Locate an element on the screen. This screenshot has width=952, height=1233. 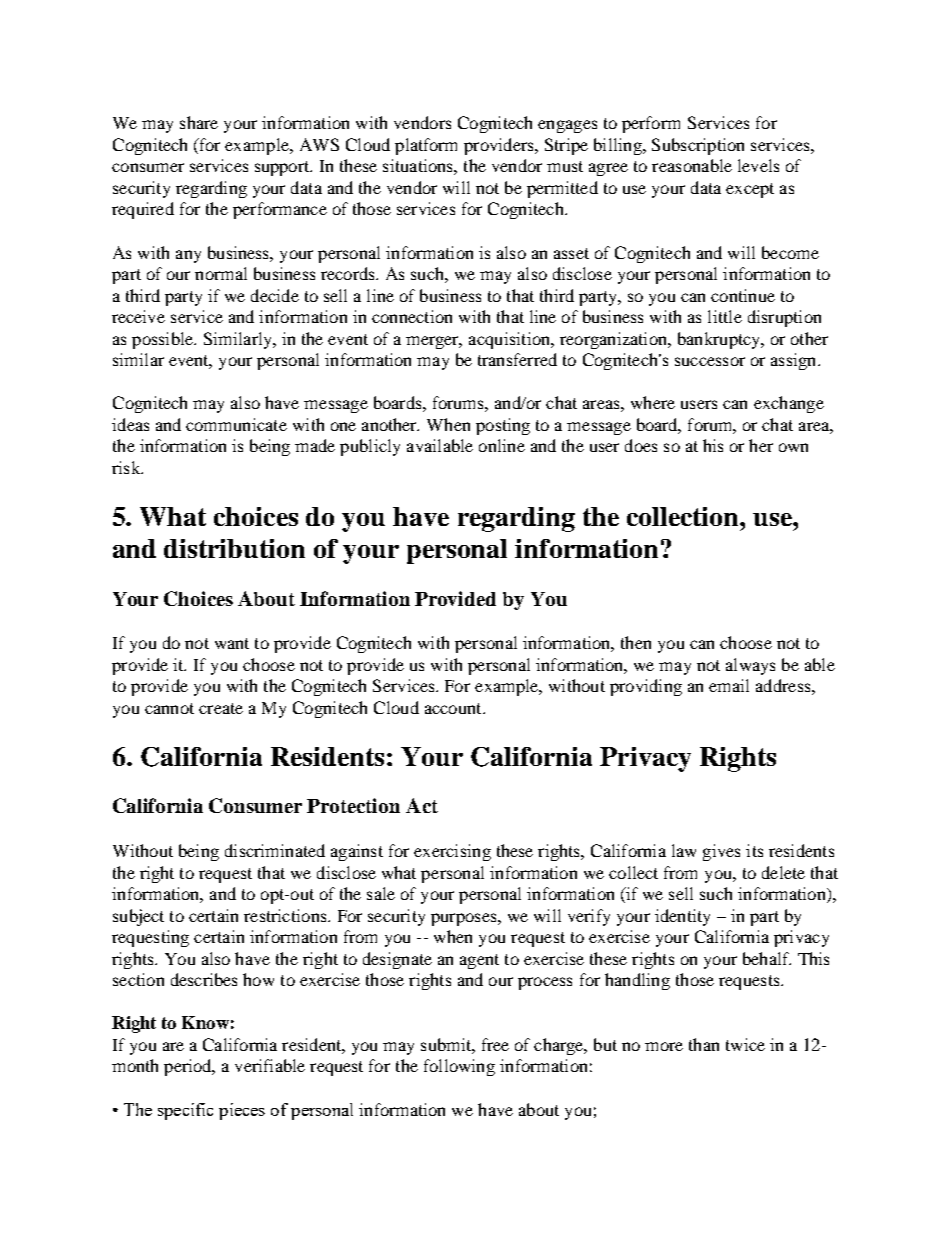
its is located at coordinates (754, 850).
